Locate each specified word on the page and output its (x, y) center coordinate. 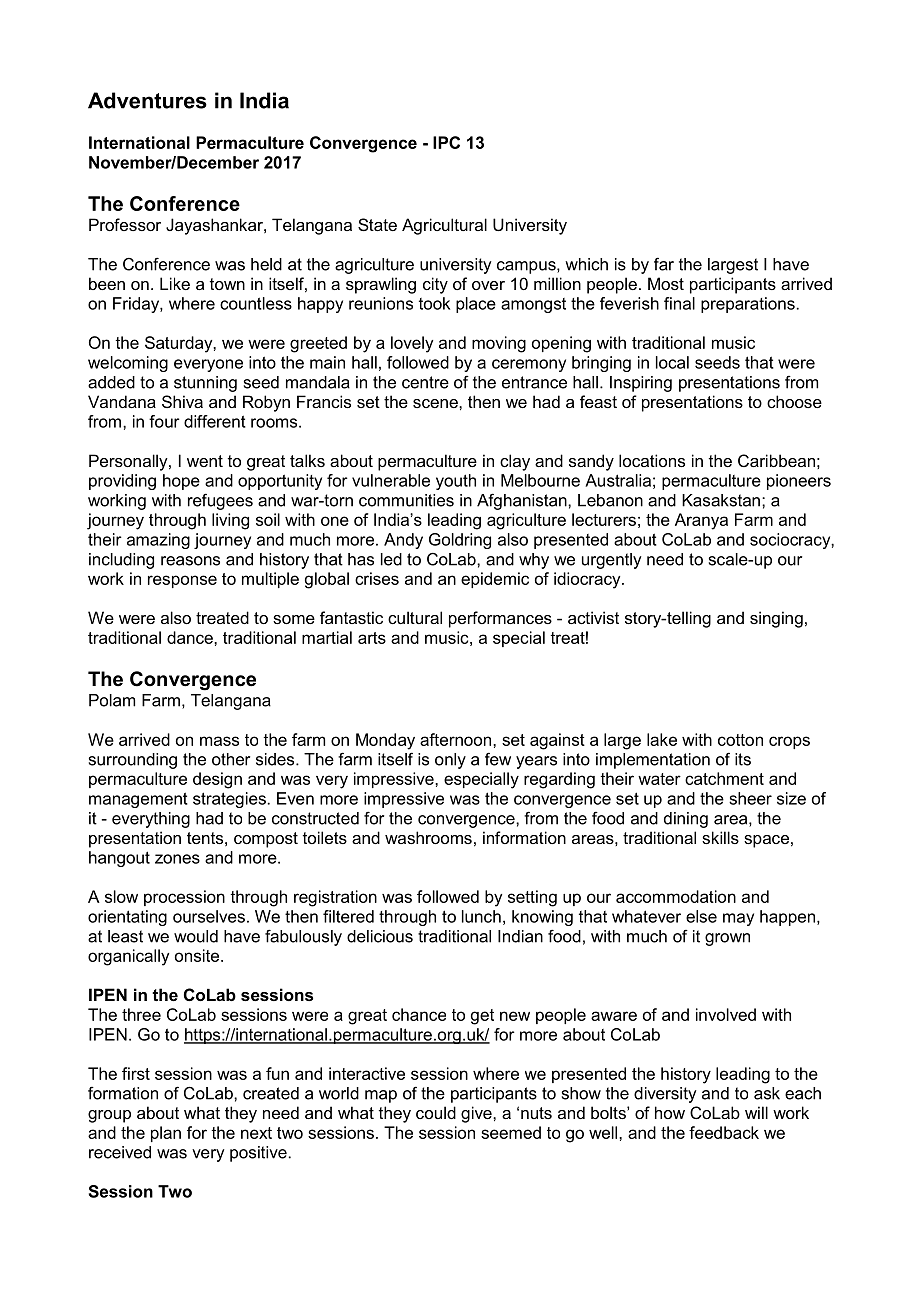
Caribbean (776, 460)
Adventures (147, 100)
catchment (724, 778)
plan (166, 1134)
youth (456, 482)
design (217, 780)
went (205, 461)
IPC (446, 142)
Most (666, 283)
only (450, 761)
